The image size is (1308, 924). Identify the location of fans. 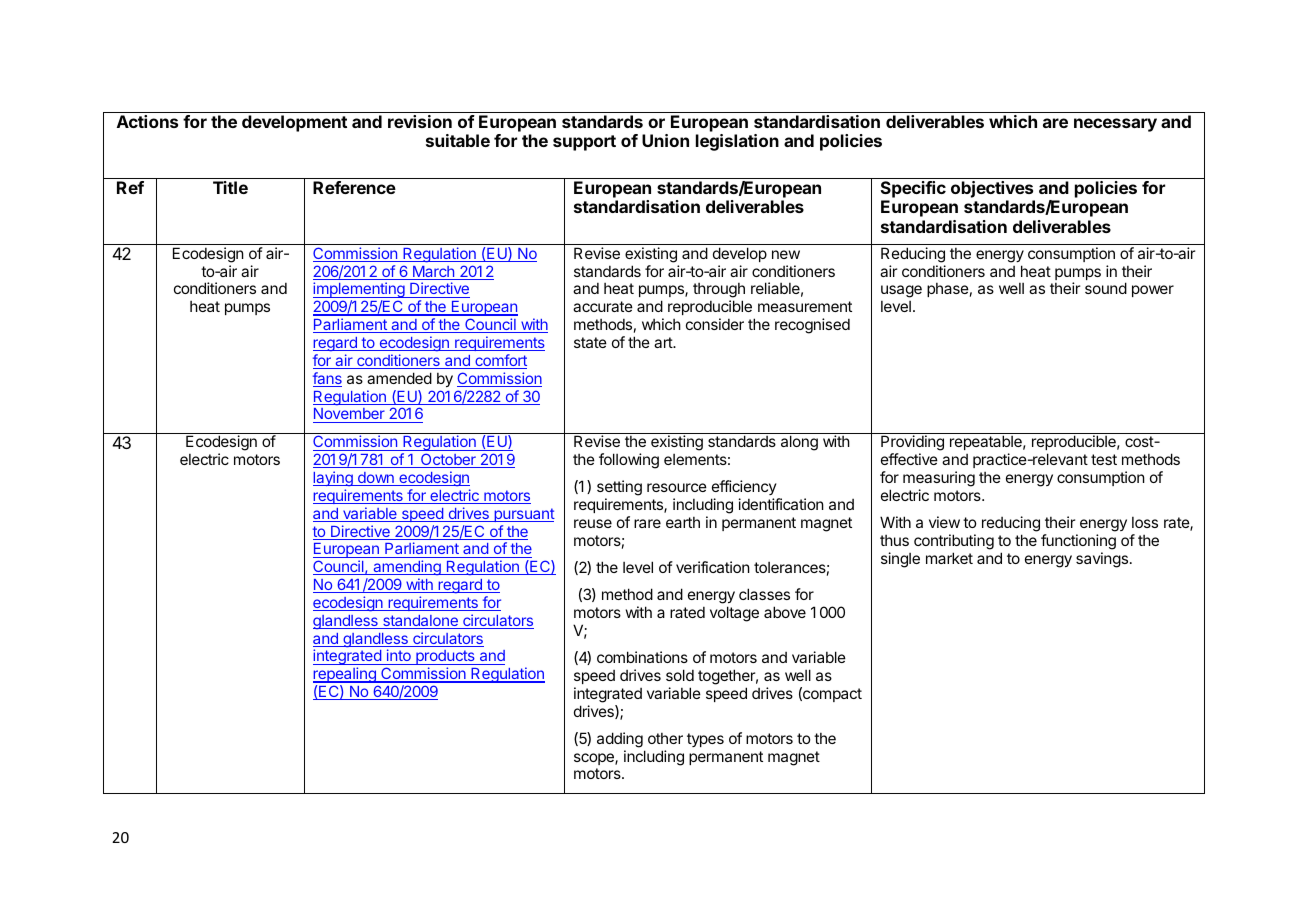
(327, 379).
